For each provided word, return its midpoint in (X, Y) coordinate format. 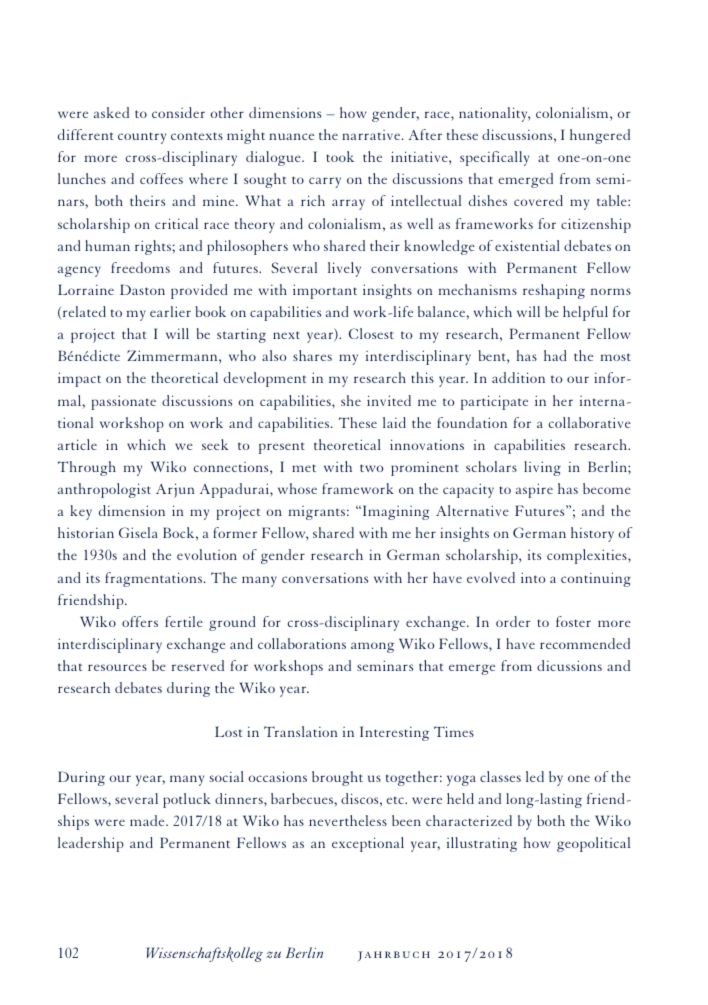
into (533, 577)
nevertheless (348, 820)
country (142, 138)
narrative (372, 135)
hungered (600, 136)
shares (312, 355)
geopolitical (593, 844)
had (555, 355)
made (148, 820)
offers (140, 621)
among (372, 647)
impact (79, 379)
